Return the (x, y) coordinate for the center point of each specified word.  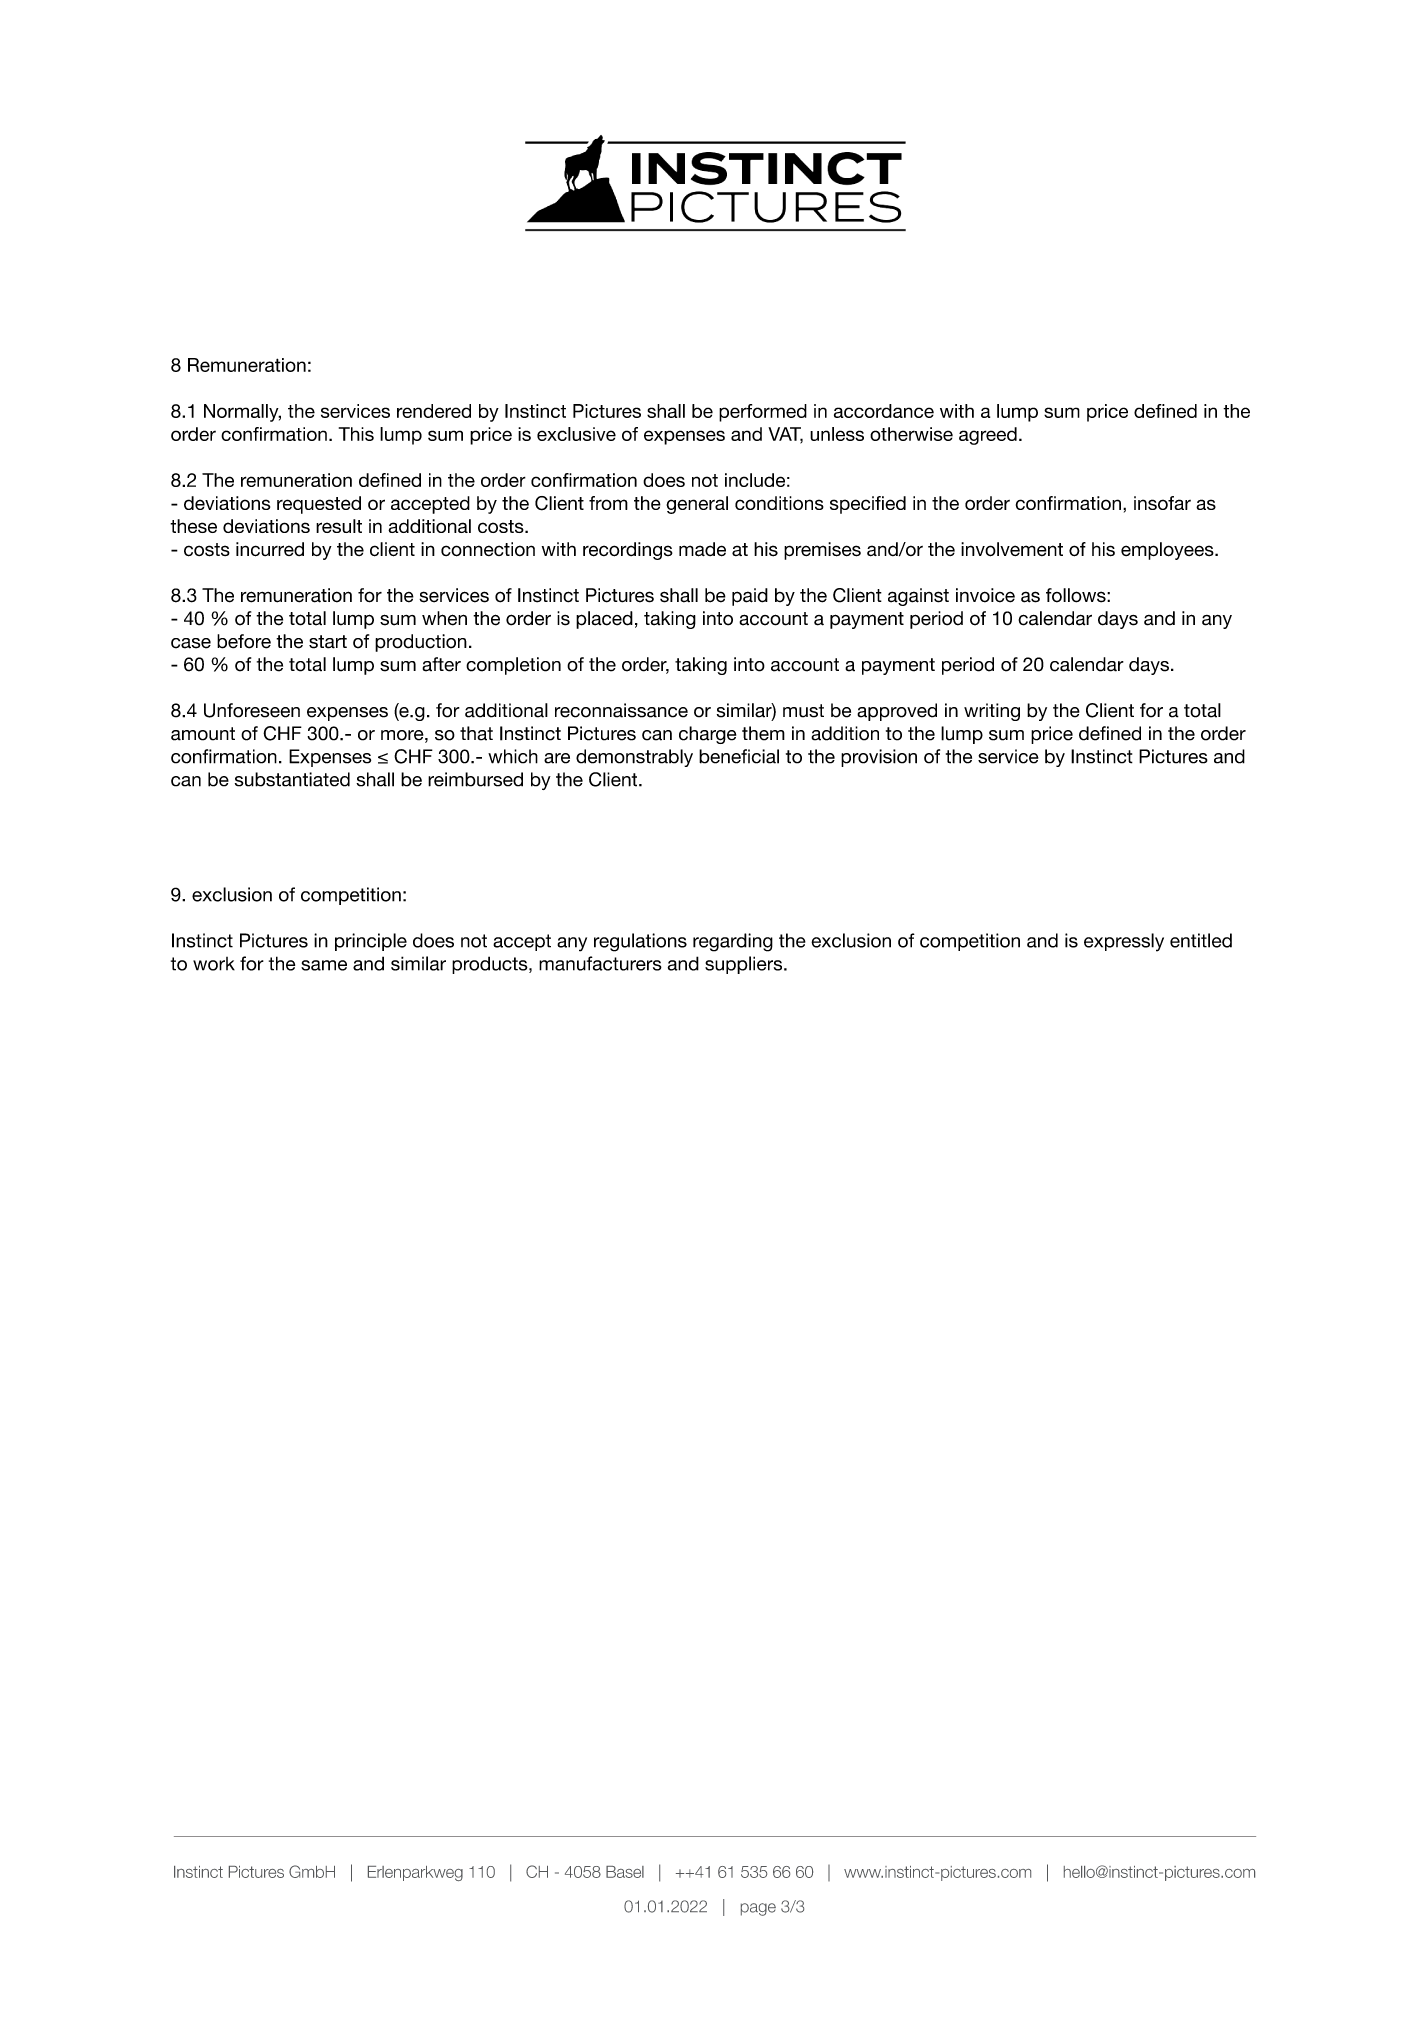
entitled (1201, 940)
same (324, 965)
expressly (1124, 942)
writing (992, 712)
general (697, 505)
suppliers (745, 965)
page (758, 1909)
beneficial (739, 756)
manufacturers (600, 963)
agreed (988, 436)
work (214, 964)
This (356, 434)
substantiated (292, 779)
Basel (625, 1872)
